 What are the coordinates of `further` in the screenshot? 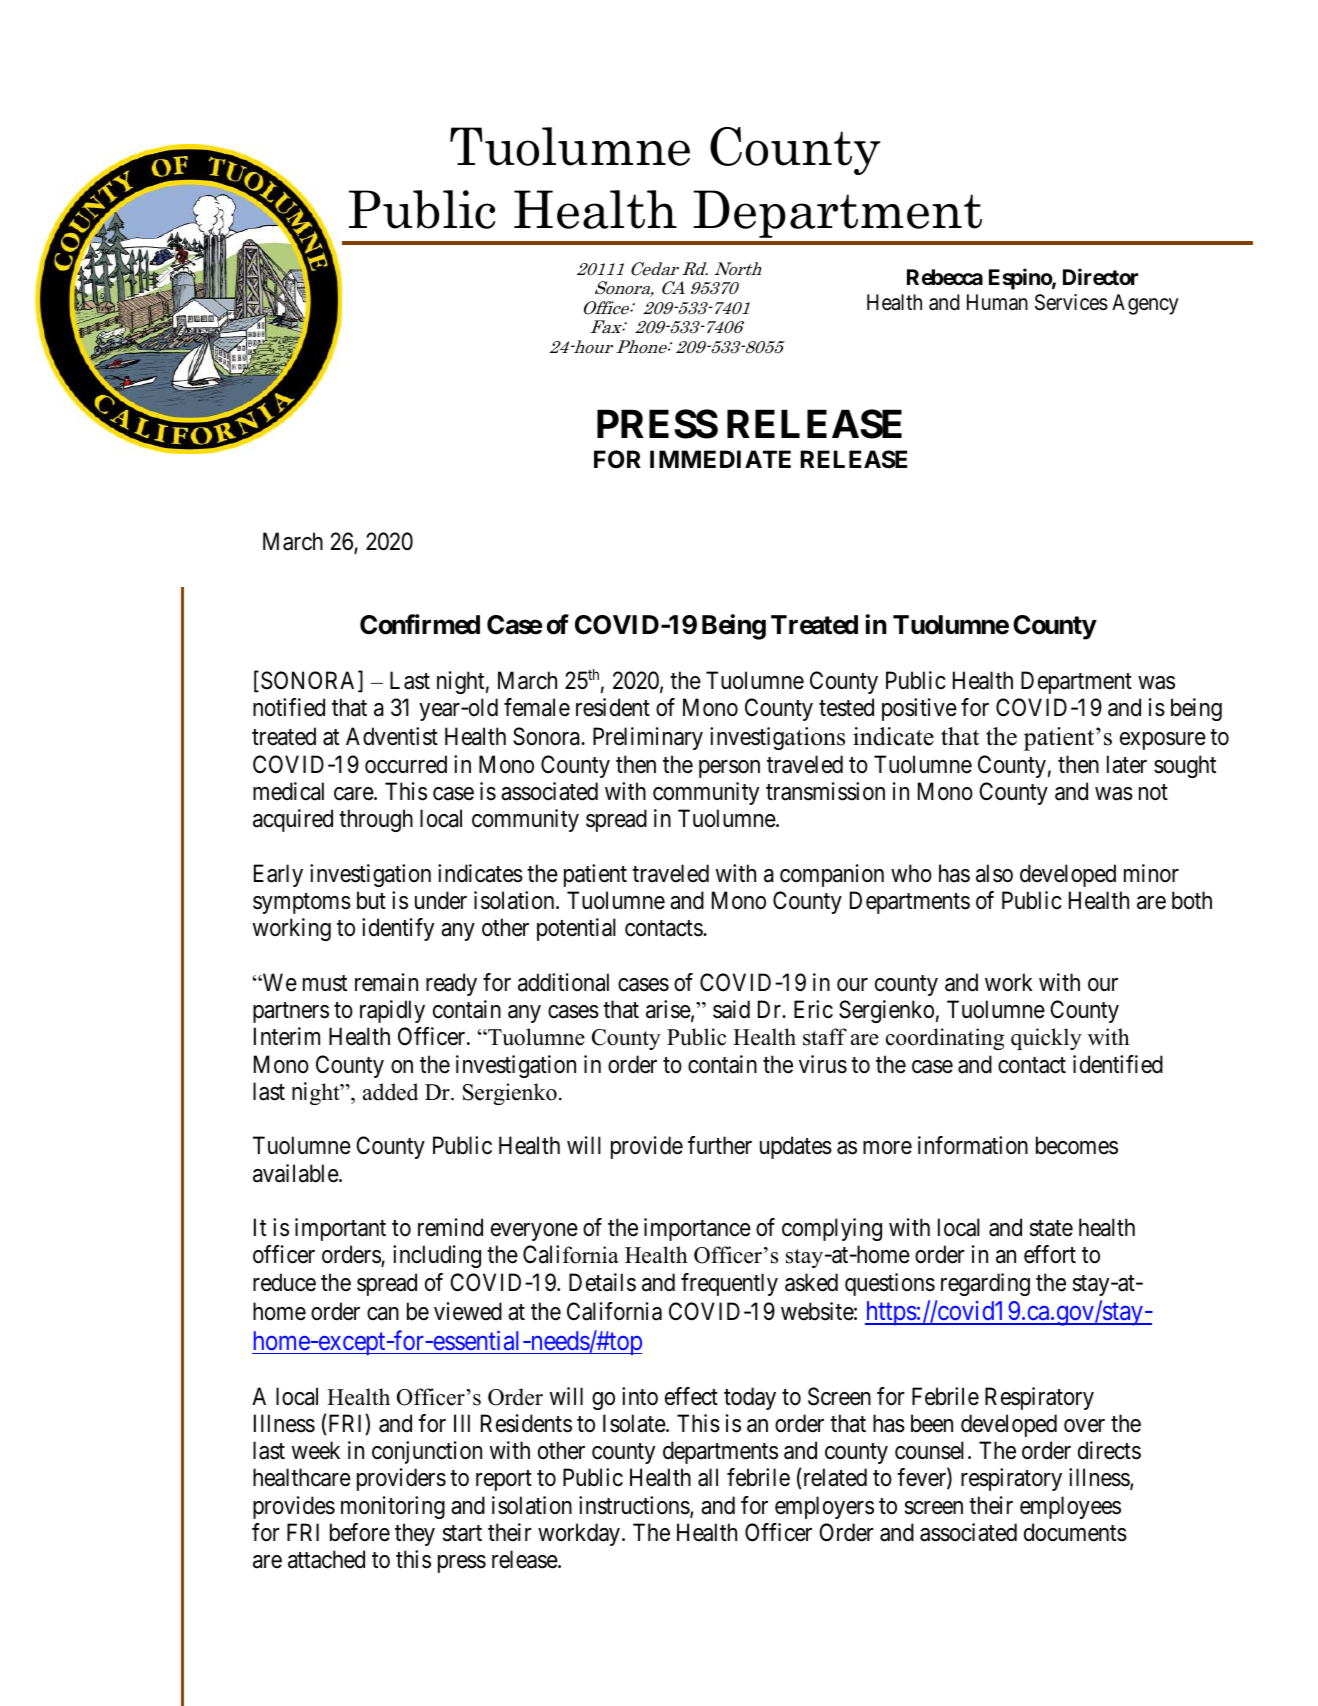 It's located at (720, 1145).
